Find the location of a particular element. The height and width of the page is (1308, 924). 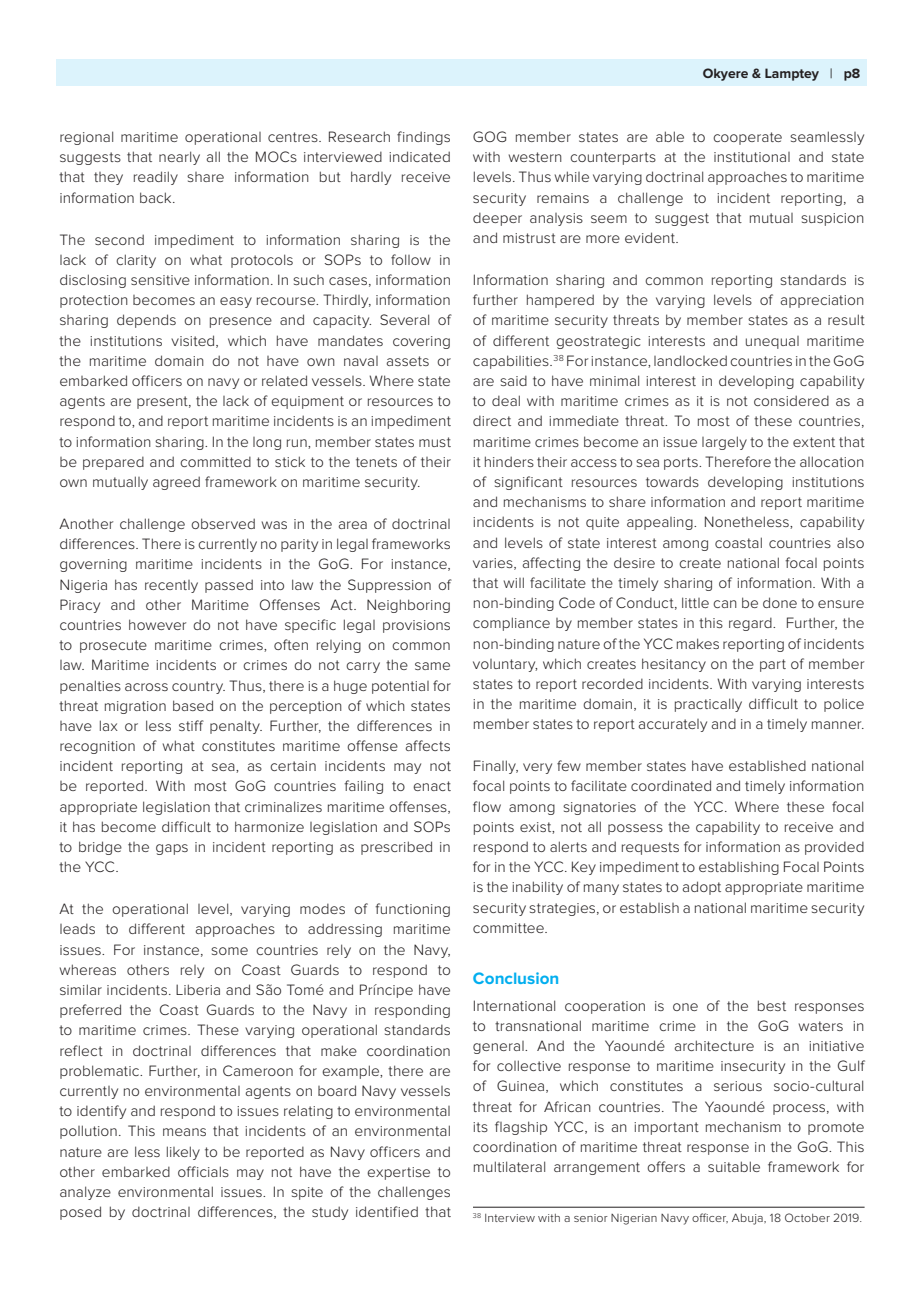

practically is located at coordinates (708, 705).
